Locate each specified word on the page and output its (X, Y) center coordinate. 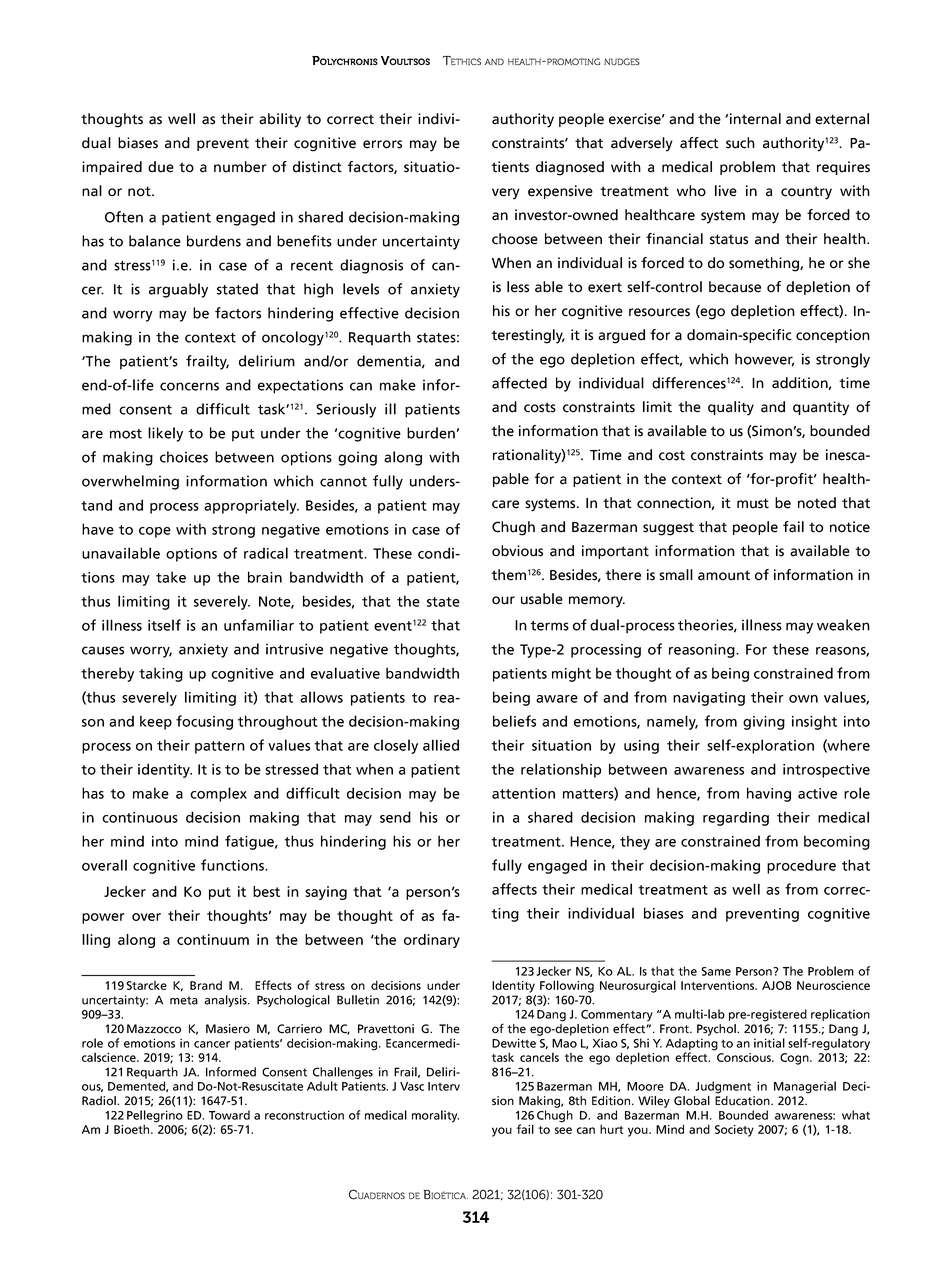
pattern (220, 747)
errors (382, 144)
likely (165, 434)
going (357, 458)
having (769, 794)
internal (755, 119)
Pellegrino (155, 1117)
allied (441, 745)
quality (731, 408)
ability (280, 120)
